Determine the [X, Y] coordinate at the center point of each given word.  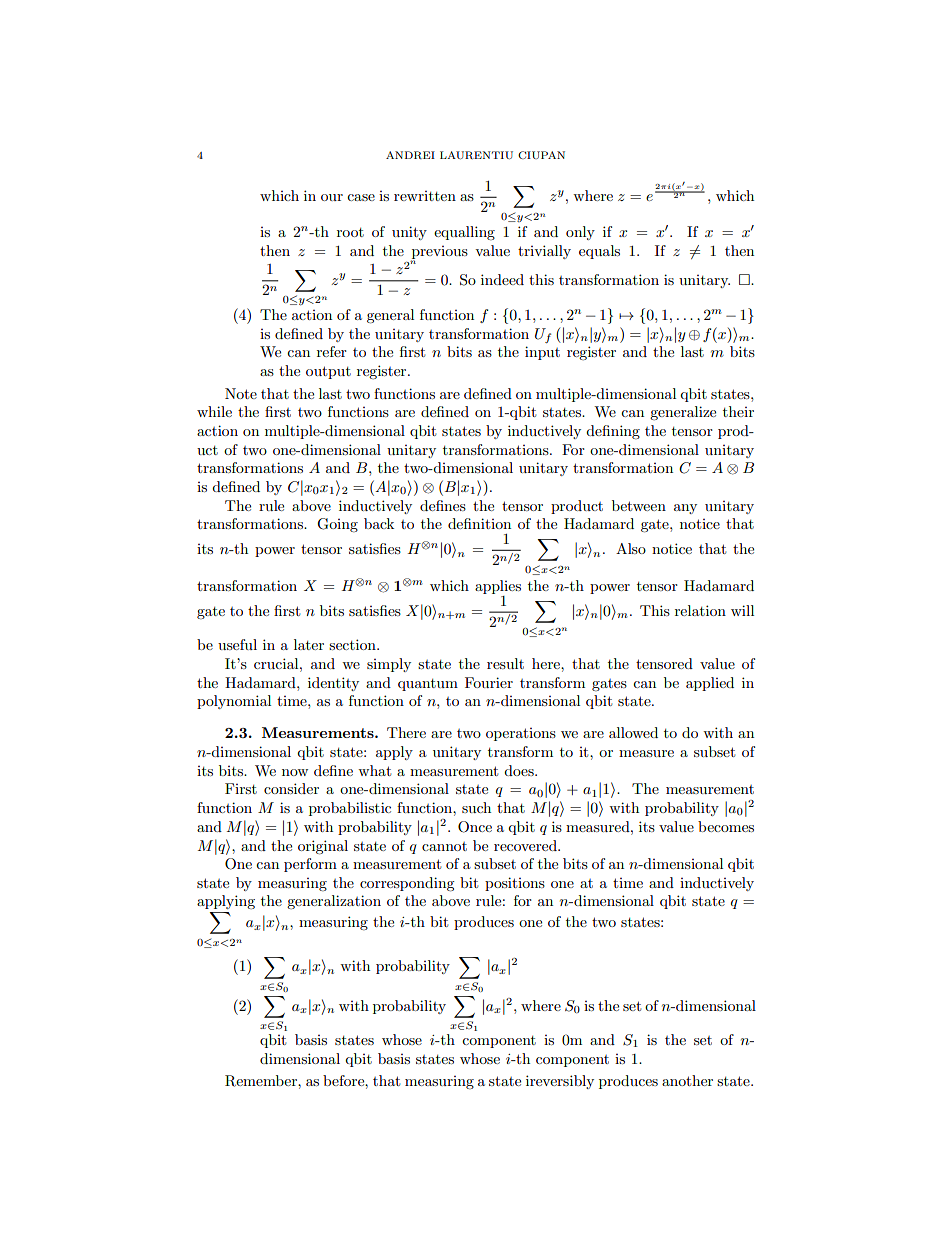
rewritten [425, 196]
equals [599, 252]
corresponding [407, 884]
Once [475, 827]
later [309, 644]
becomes [726, 826]
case [361, 197]
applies [498, 587]
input [542, 353]
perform [310, 865]
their [738, 411]
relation [700, 610]
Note [241, 393]
